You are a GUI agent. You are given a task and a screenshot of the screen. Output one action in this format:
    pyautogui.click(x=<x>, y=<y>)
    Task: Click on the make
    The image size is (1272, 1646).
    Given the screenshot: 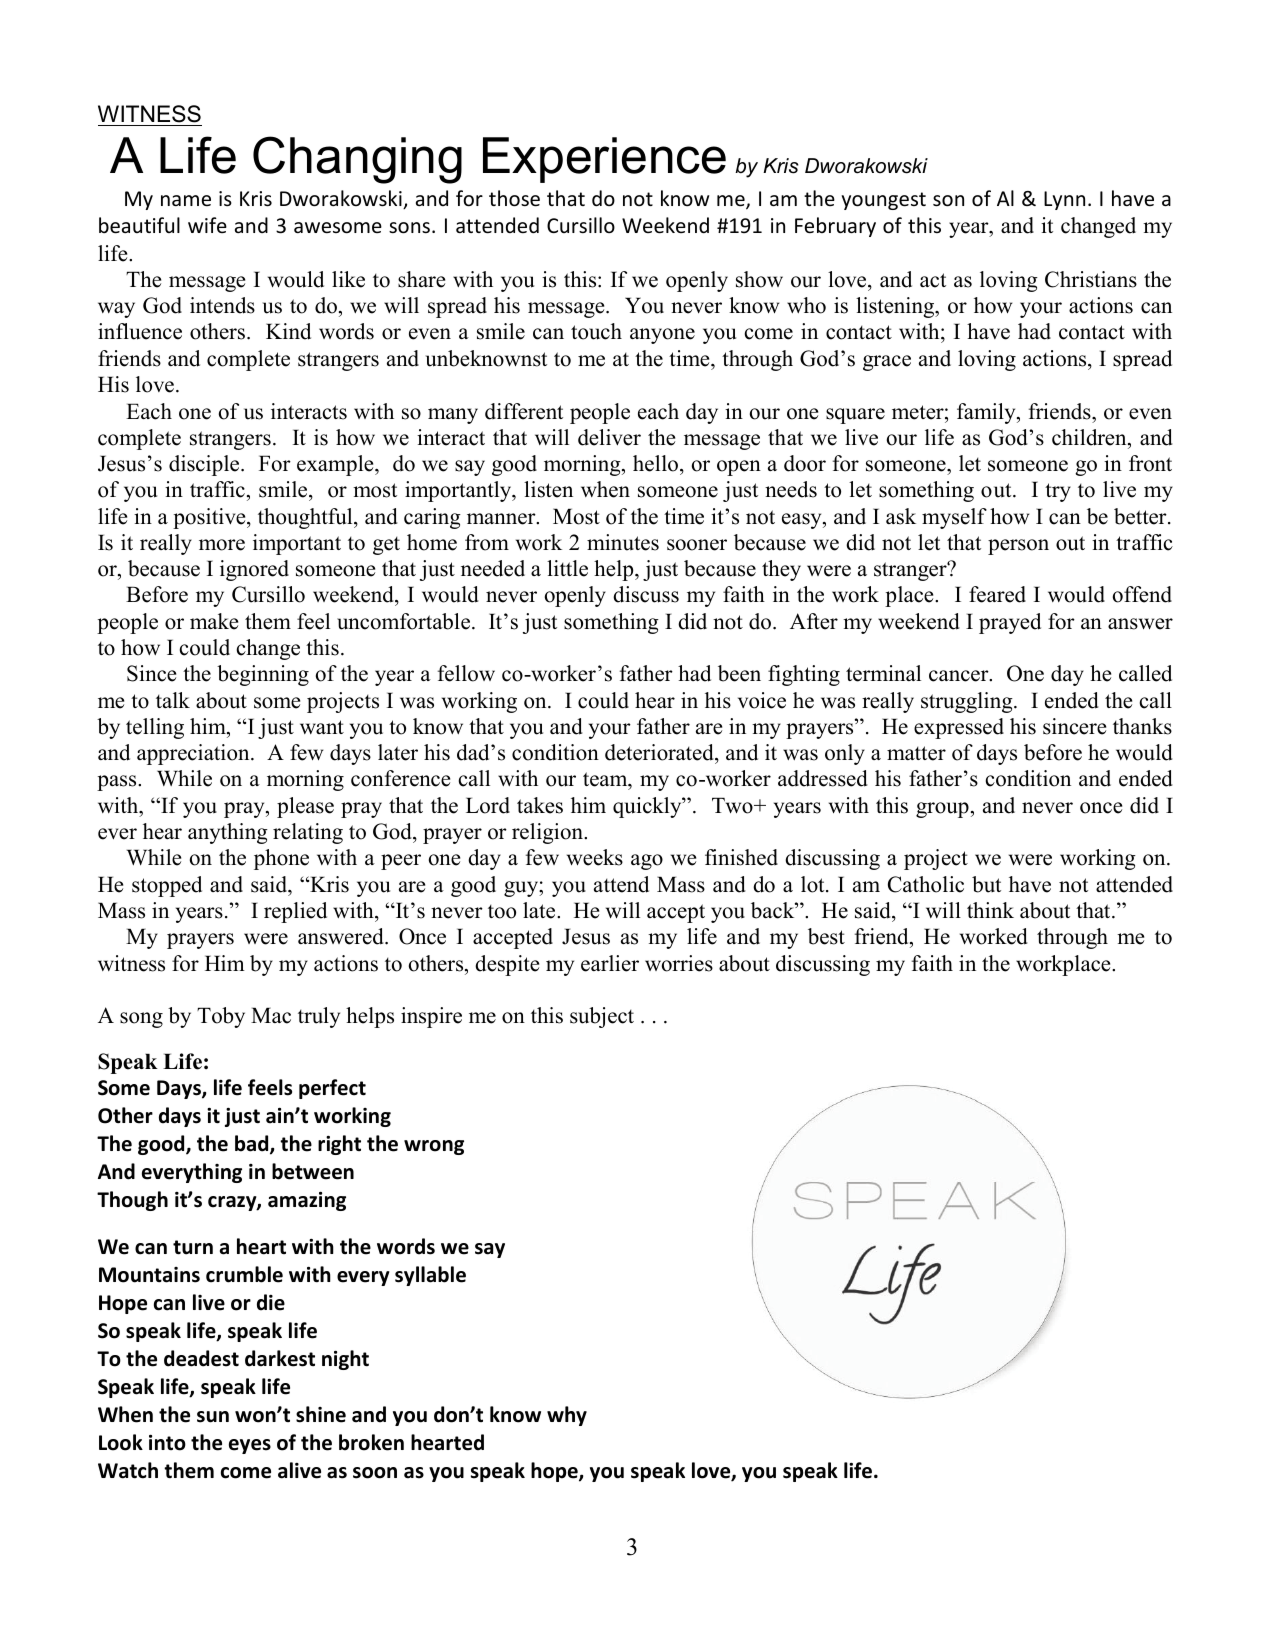 What is the action you would take?
    pyautogui.click(x=214, y=621)
